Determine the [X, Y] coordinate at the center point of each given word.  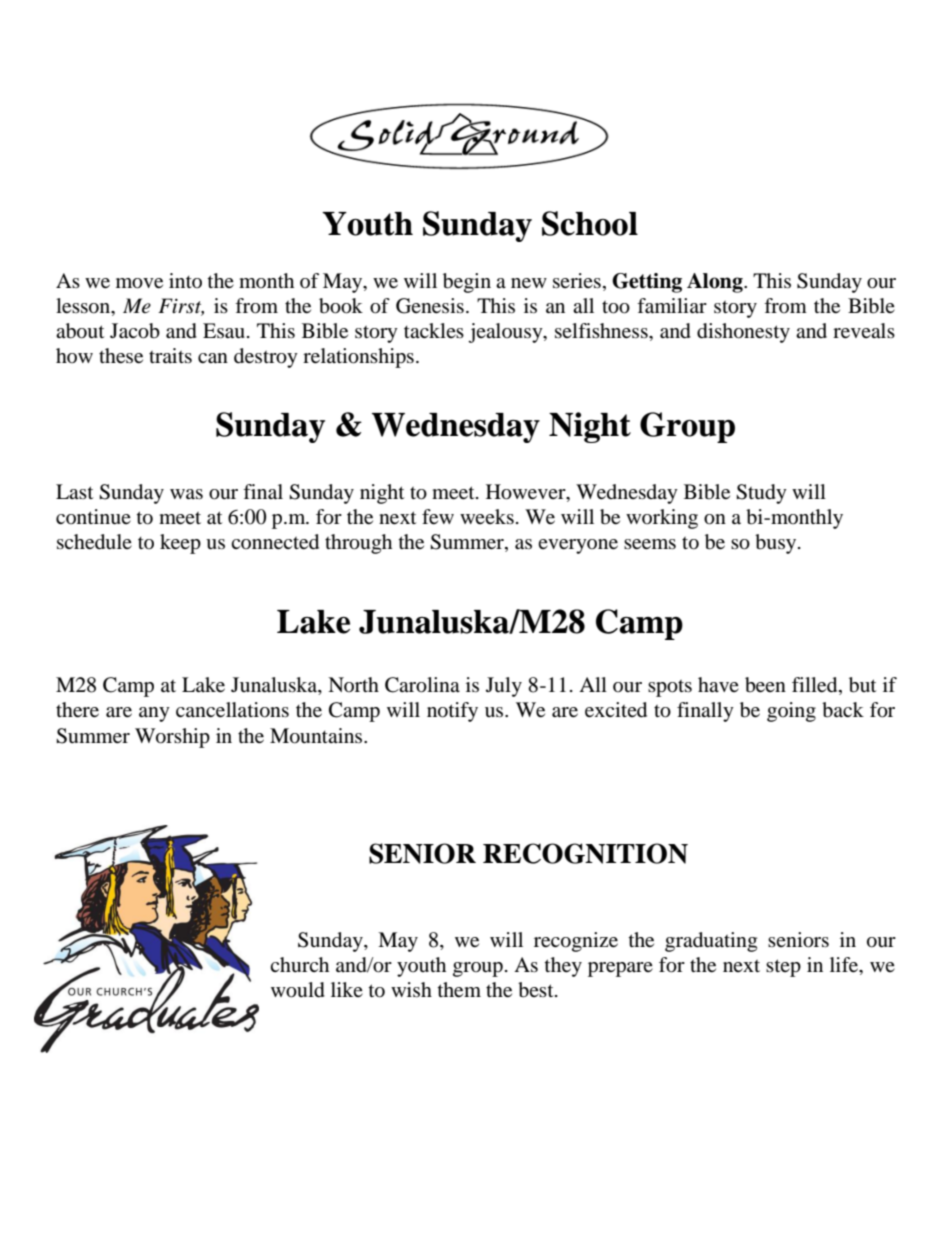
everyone [578, 546]
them [459, 990]
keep [180, 544]
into [185, 280]
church [299, 964]
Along [716, 283]
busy [777, 544]
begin [467, 283]
